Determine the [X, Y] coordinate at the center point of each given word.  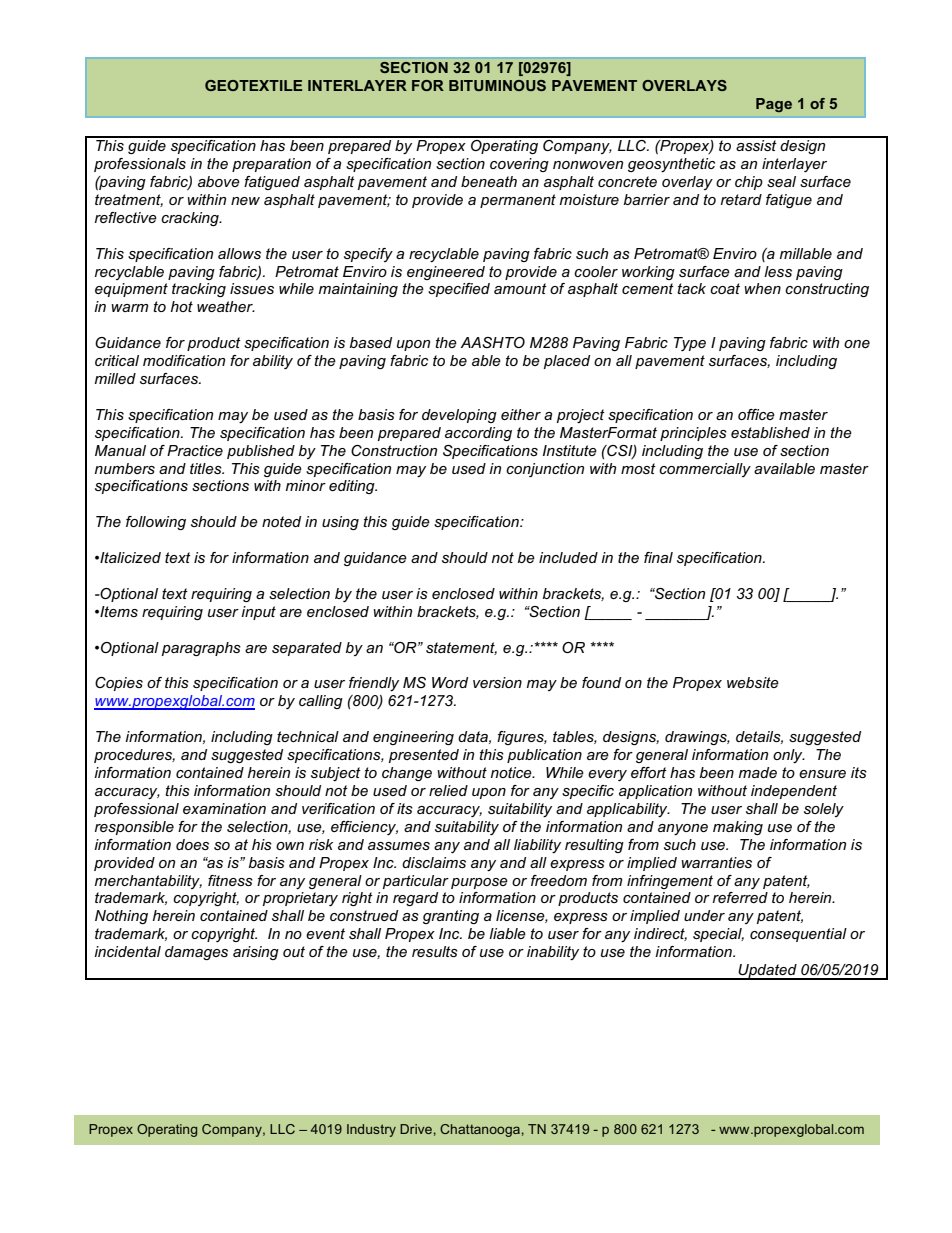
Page [774, 105]
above [219, 181]
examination [224, 808]
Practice [195, 450]
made [758, 772]
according [478, 434]
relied [448, 790]
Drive [416, 1129]
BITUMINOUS [497, 85]
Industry [371, 1130]
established [770, 432]
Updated [767, 972]
